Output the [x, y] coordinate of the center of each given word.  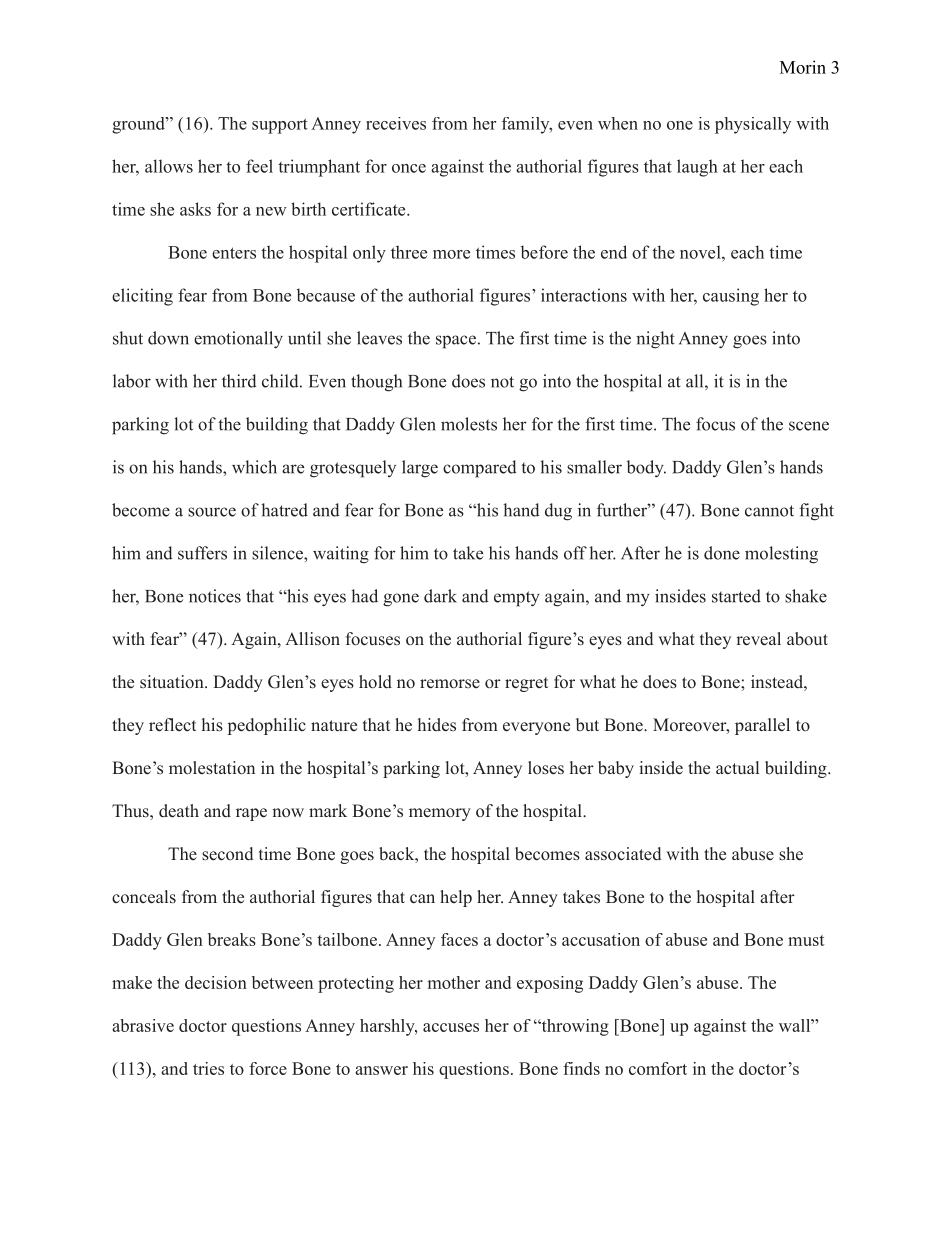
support [280, 126]
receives [396, 123]
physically [753, 125]
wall [795, 1025]
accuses [451, 1027]
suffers [202, 553]
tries [208, 1068]
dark [440, 596]
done [722, 553]
